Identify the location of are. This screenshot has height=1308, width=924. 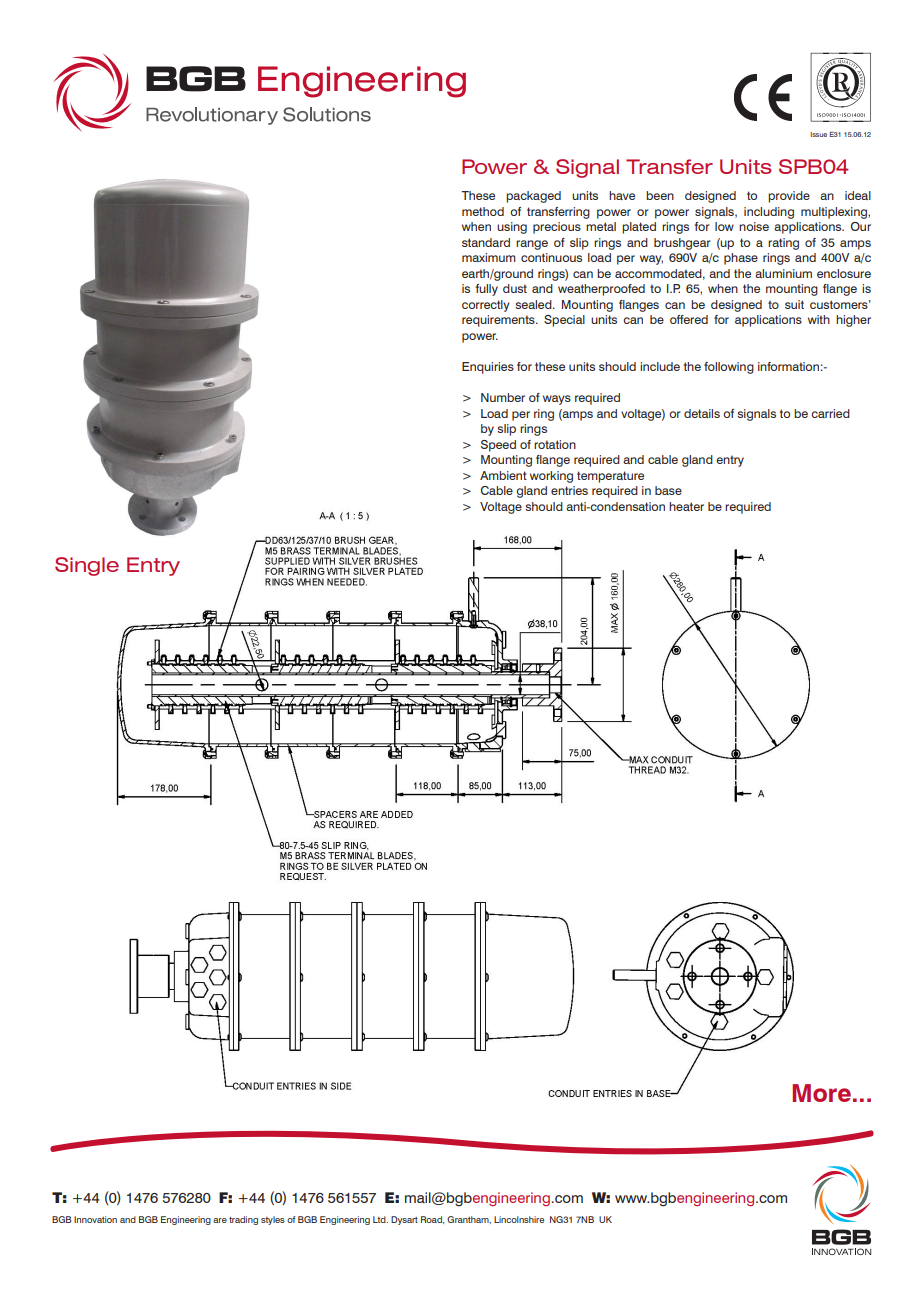
(220, 1220).
